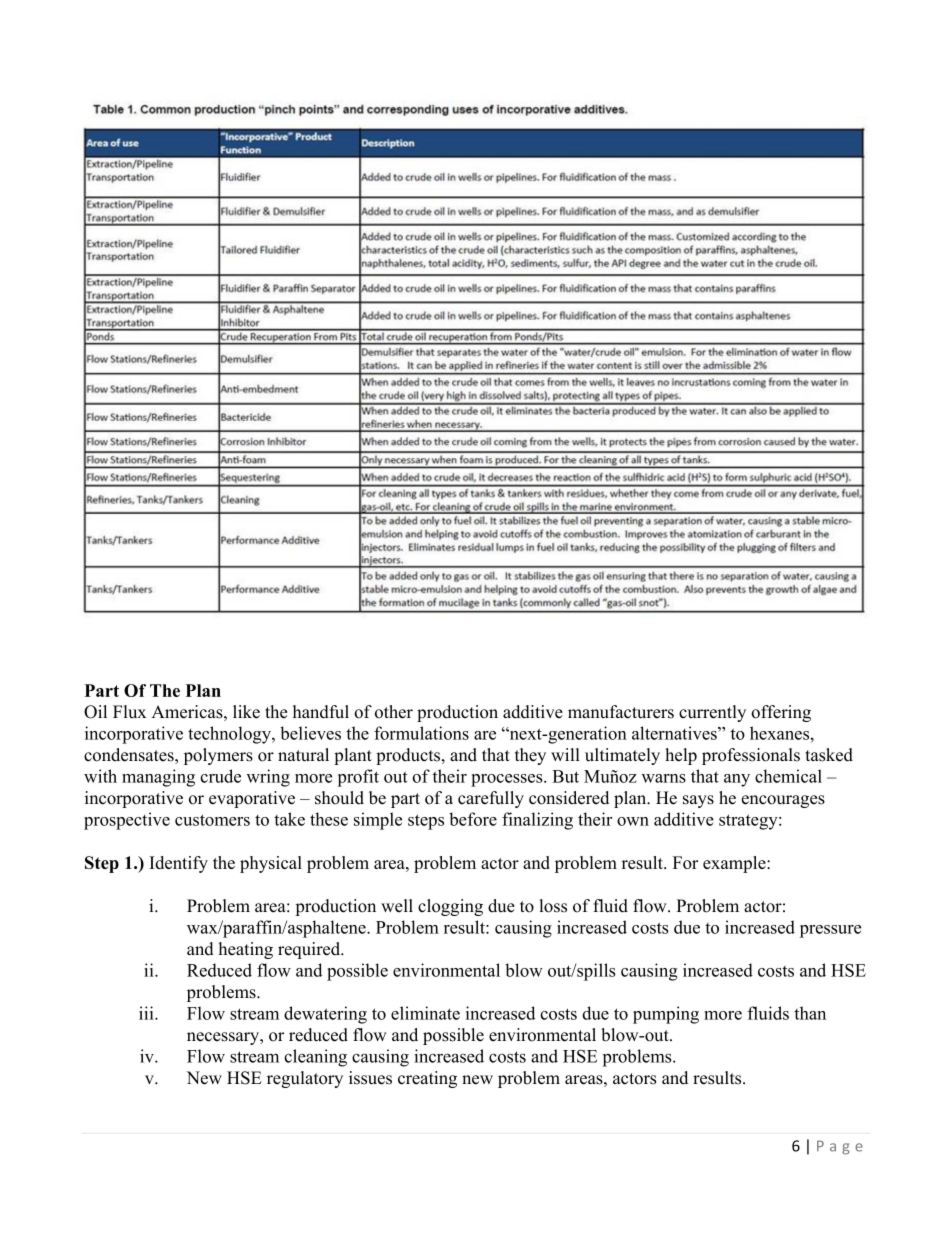 This screenshot has height=1233, width=952. What do you see at coordinates (230, 735) in the screenshot?
I see `technology` at bounding box center [230, 735].
